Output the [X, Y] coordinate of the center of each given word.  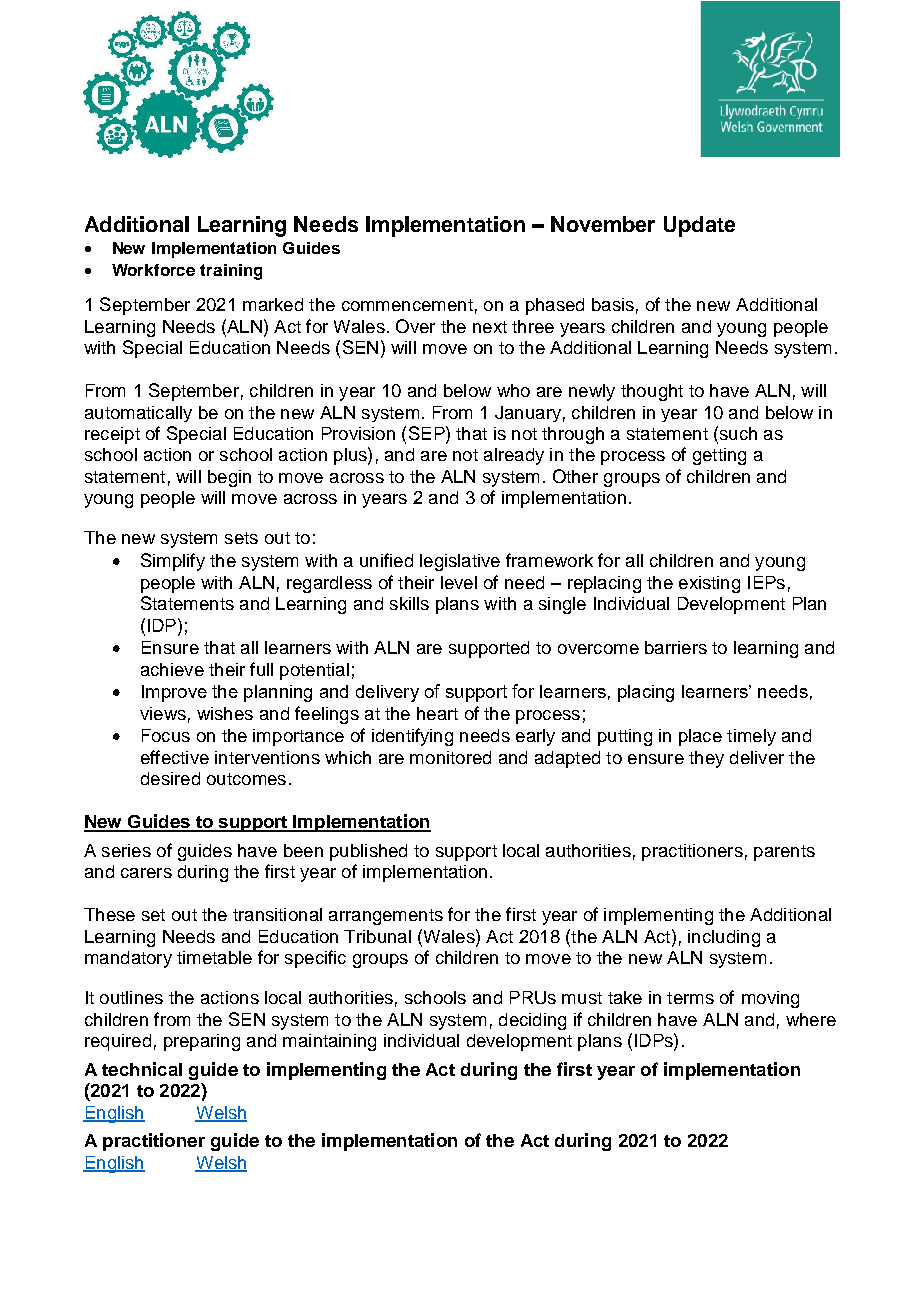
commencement [407, 305]
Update [699, 226]
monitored [450, 757]
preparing [202, 1042]
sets [241, 538]
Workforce [153, 270]
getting [719, 456]
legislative [460, 562]
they [706, 759]
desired [170, 778]
